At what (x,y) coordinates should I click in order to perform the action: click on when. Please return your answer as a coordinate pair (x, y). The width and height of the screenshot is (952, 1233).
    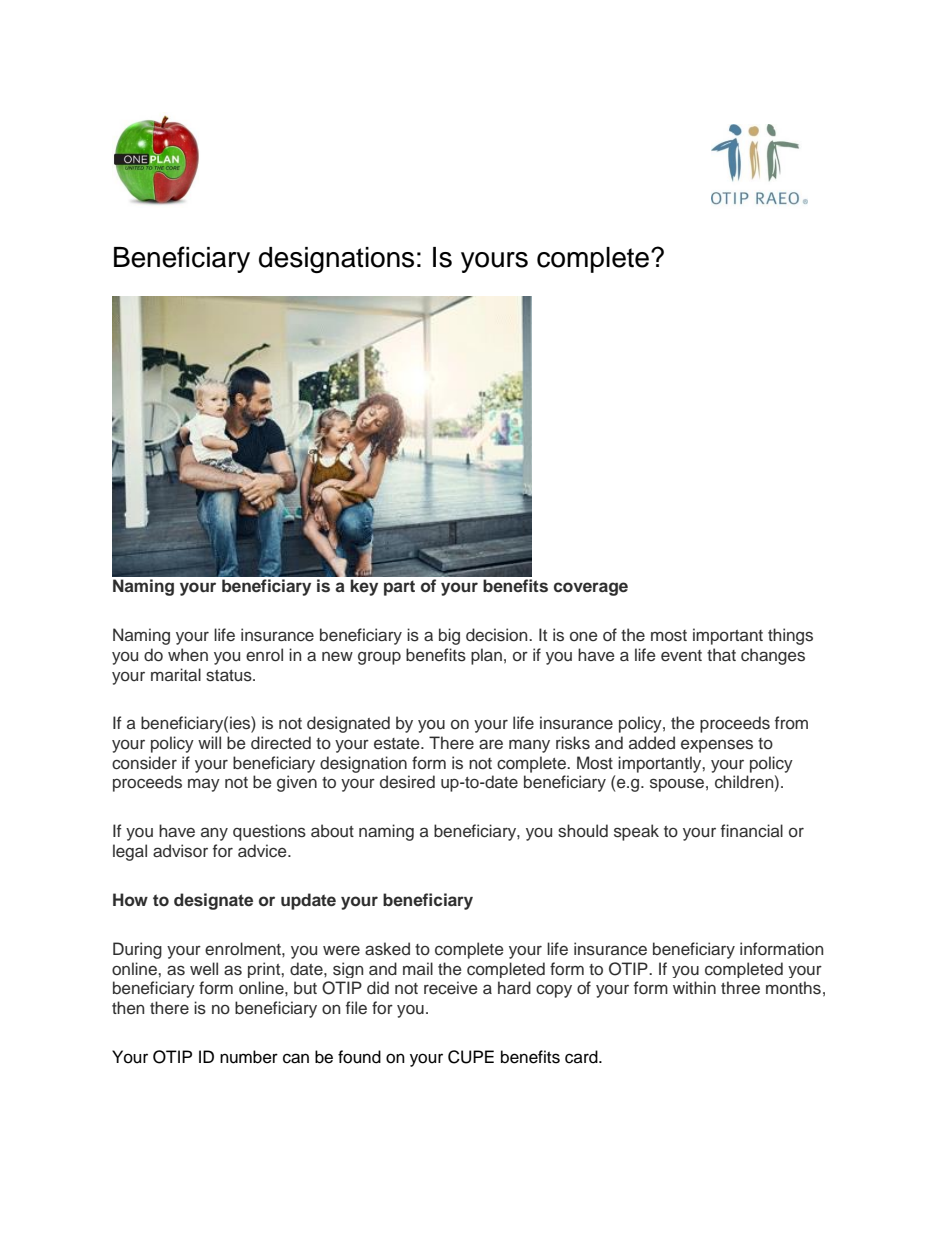
    Looking at the image, I should click on (188, 655).
